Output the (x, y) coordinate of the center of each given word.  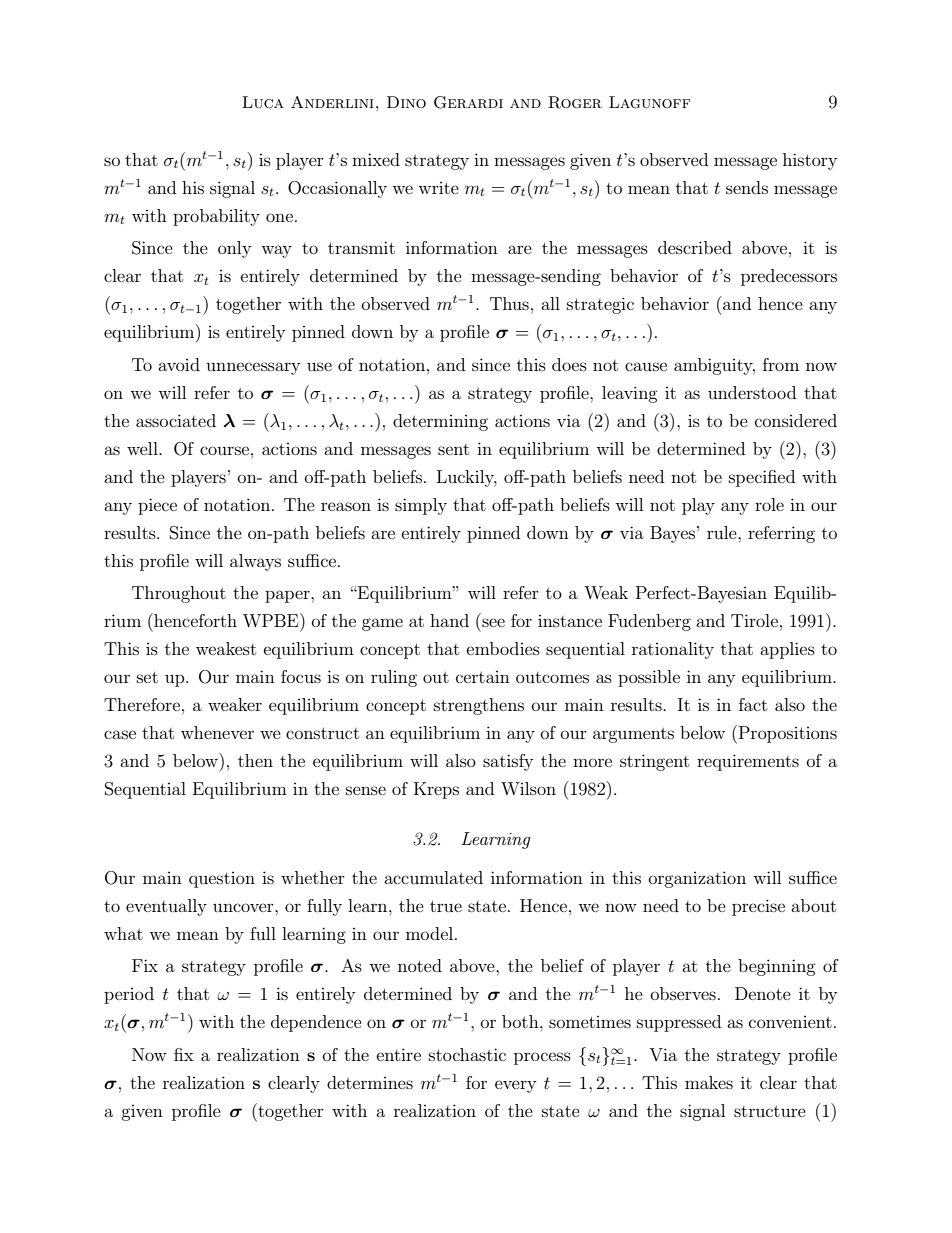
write (438, 188)
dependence (316, 1023)
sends (747, 187)
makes (709, 1082)
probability (216, 217)
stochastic (467, 1054)
